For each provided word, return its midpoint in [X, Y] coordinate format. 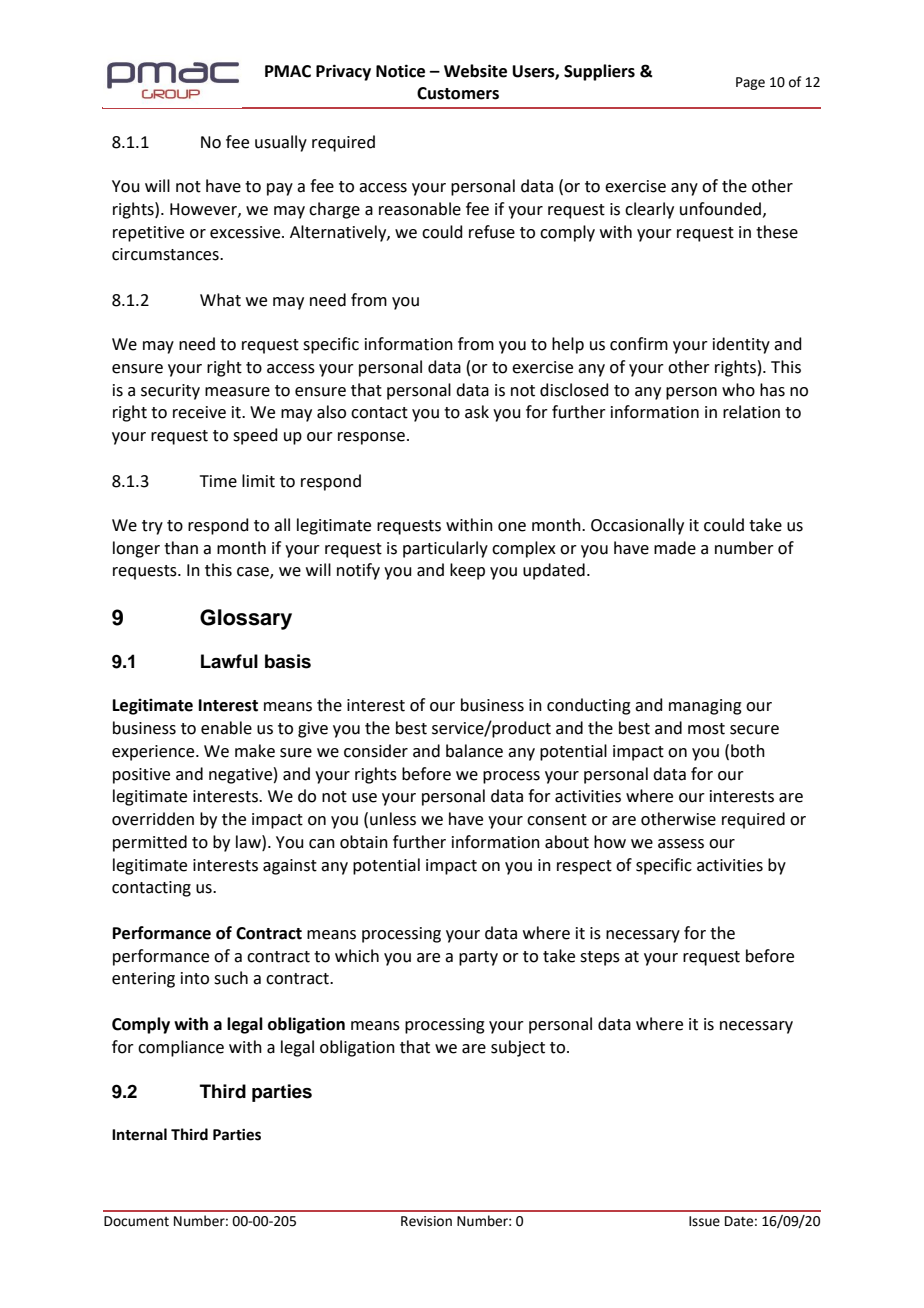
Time [218, 481]
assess [681, 844]
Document [136, 1221]
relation [751, 412]
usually [281, 143]
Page [750, 83]
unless [393, 819]
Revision [426, 1221]
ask [477, 412]
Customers [458, 93]
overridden [153, 819]
